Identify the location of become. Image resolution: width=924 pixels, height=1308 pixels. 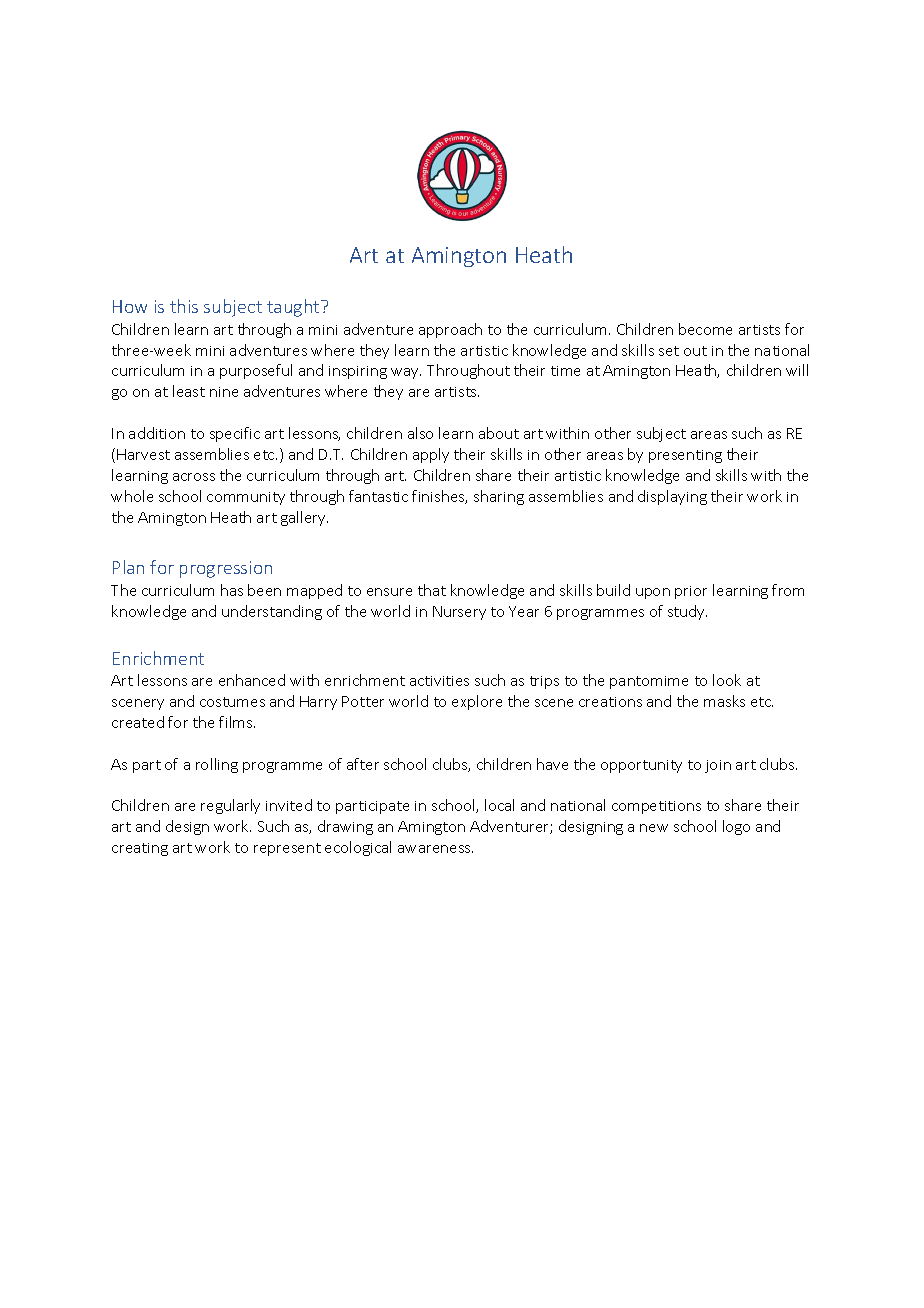
(705, 329).
